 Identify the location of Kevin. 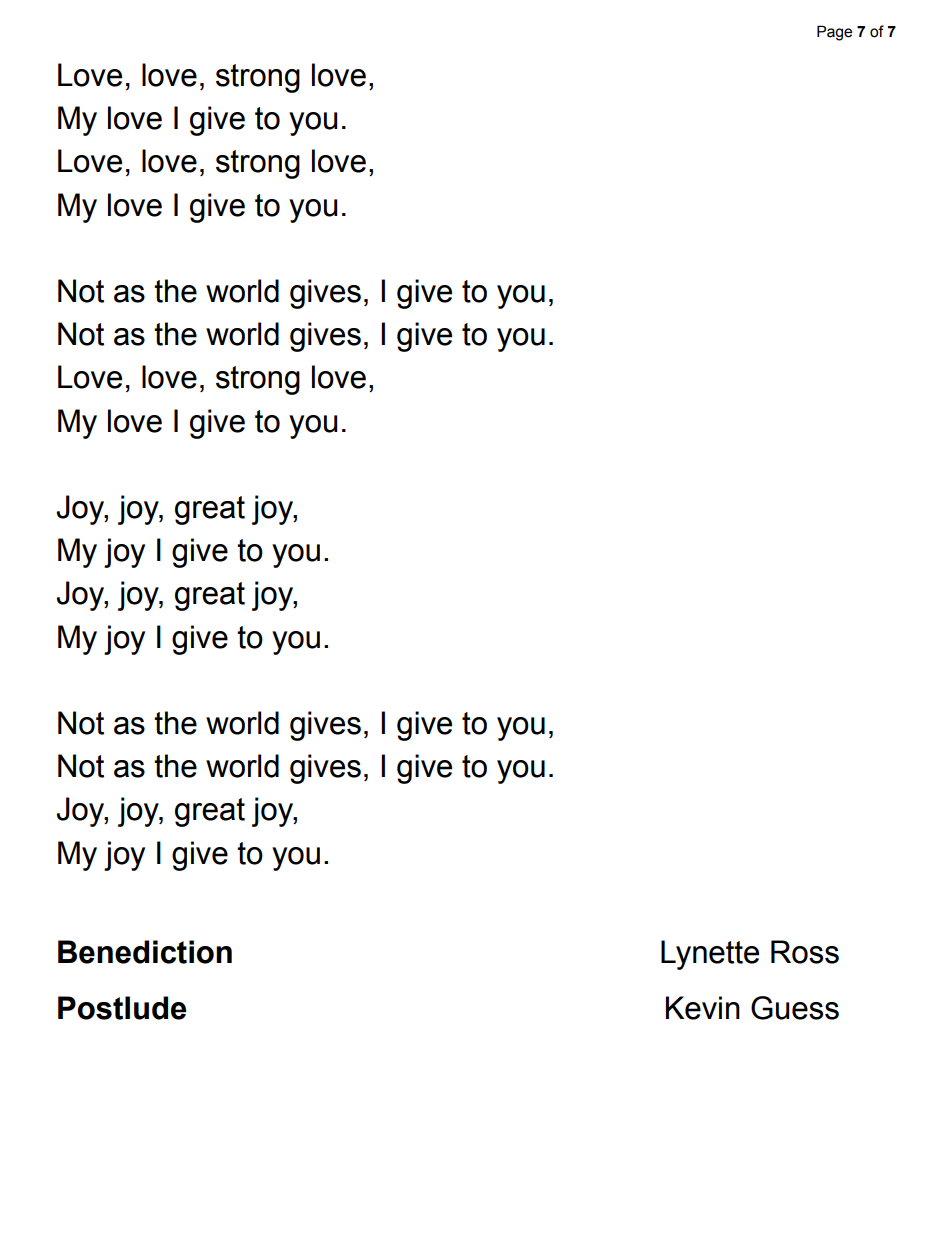
(703, 1008).
